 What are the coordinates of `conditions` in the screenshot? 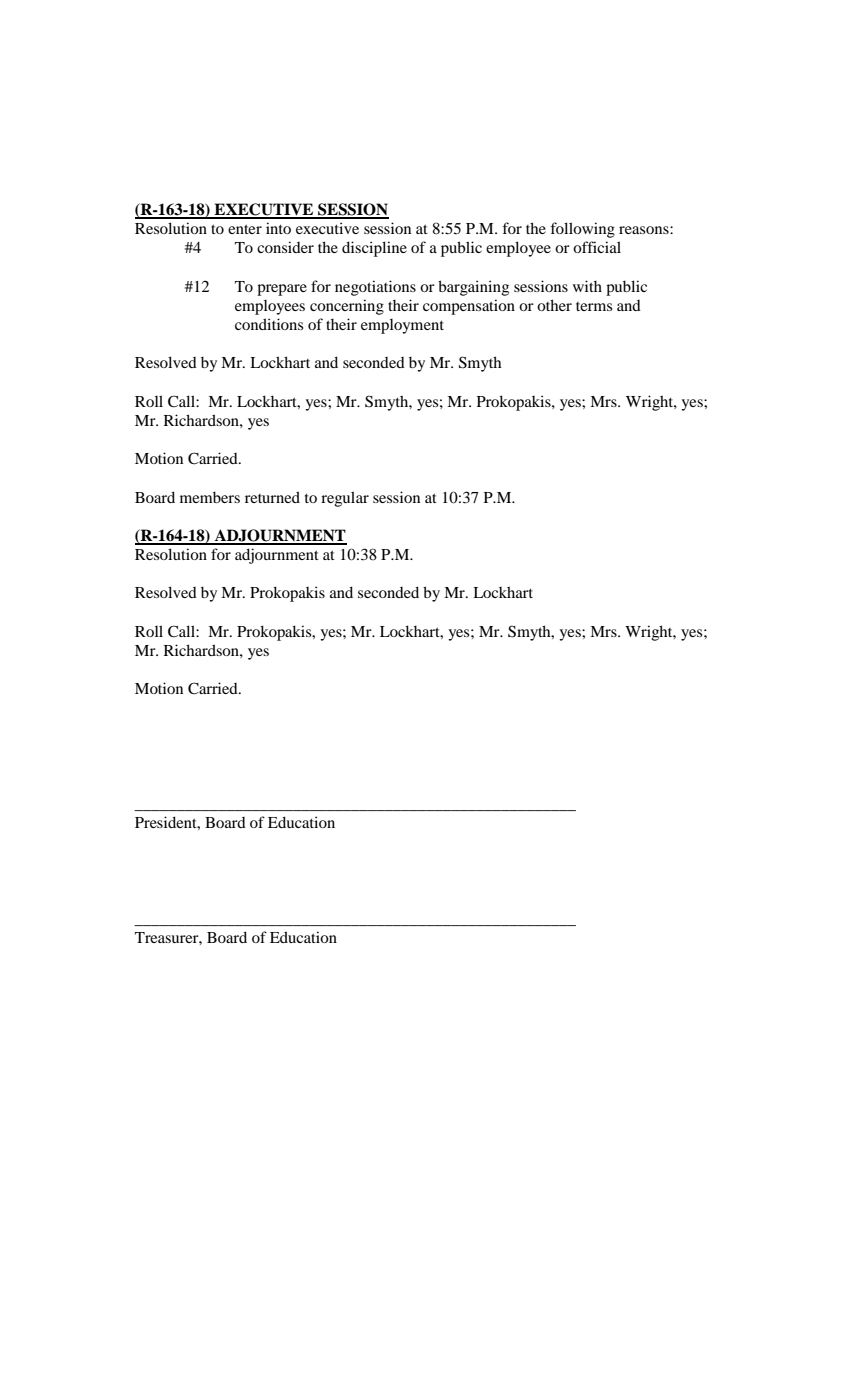 It's located at (269, 324).
